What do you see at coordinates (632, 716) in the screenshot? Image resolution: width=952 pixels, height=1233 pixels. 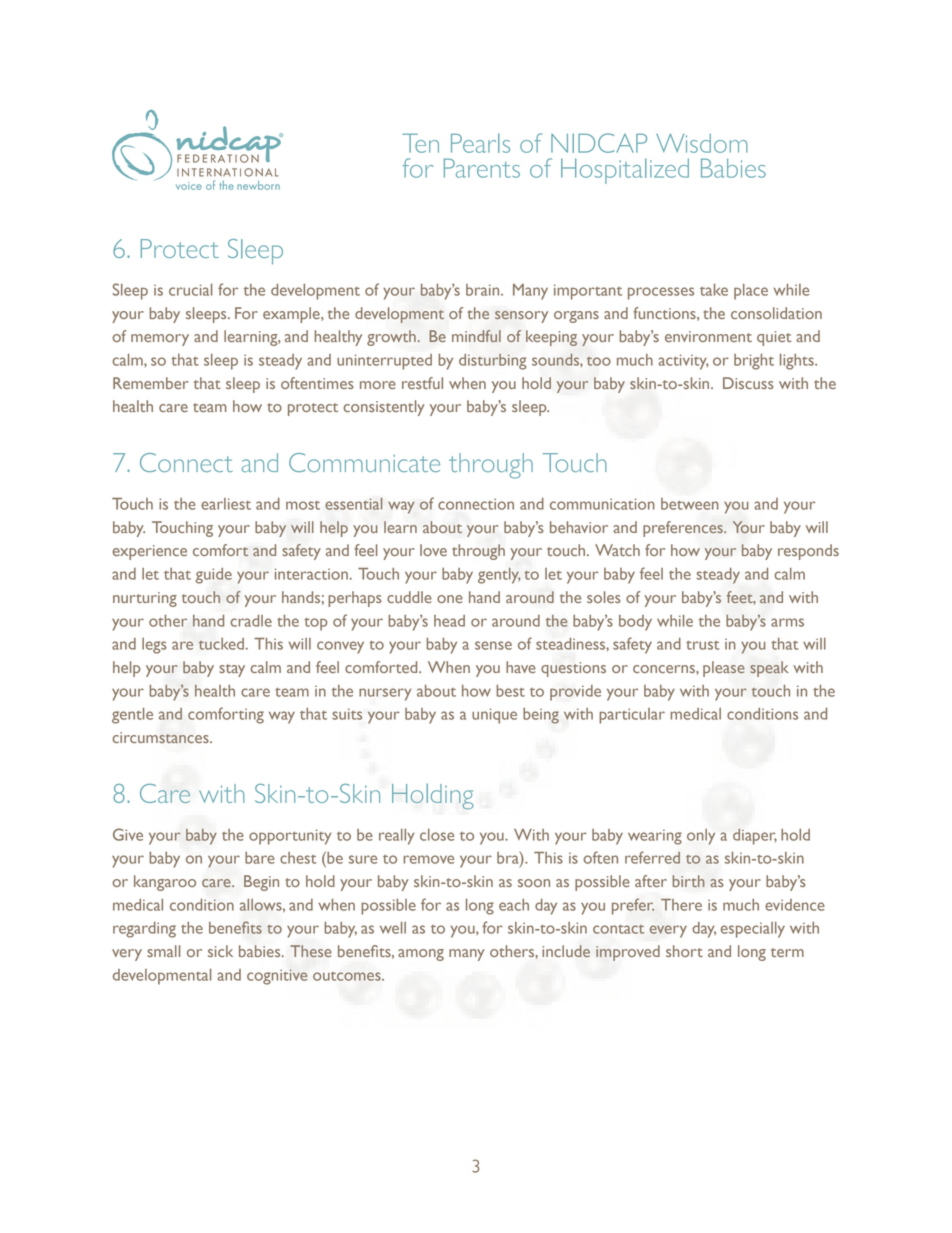 I see `particular` at bounding box center [632, 716].
